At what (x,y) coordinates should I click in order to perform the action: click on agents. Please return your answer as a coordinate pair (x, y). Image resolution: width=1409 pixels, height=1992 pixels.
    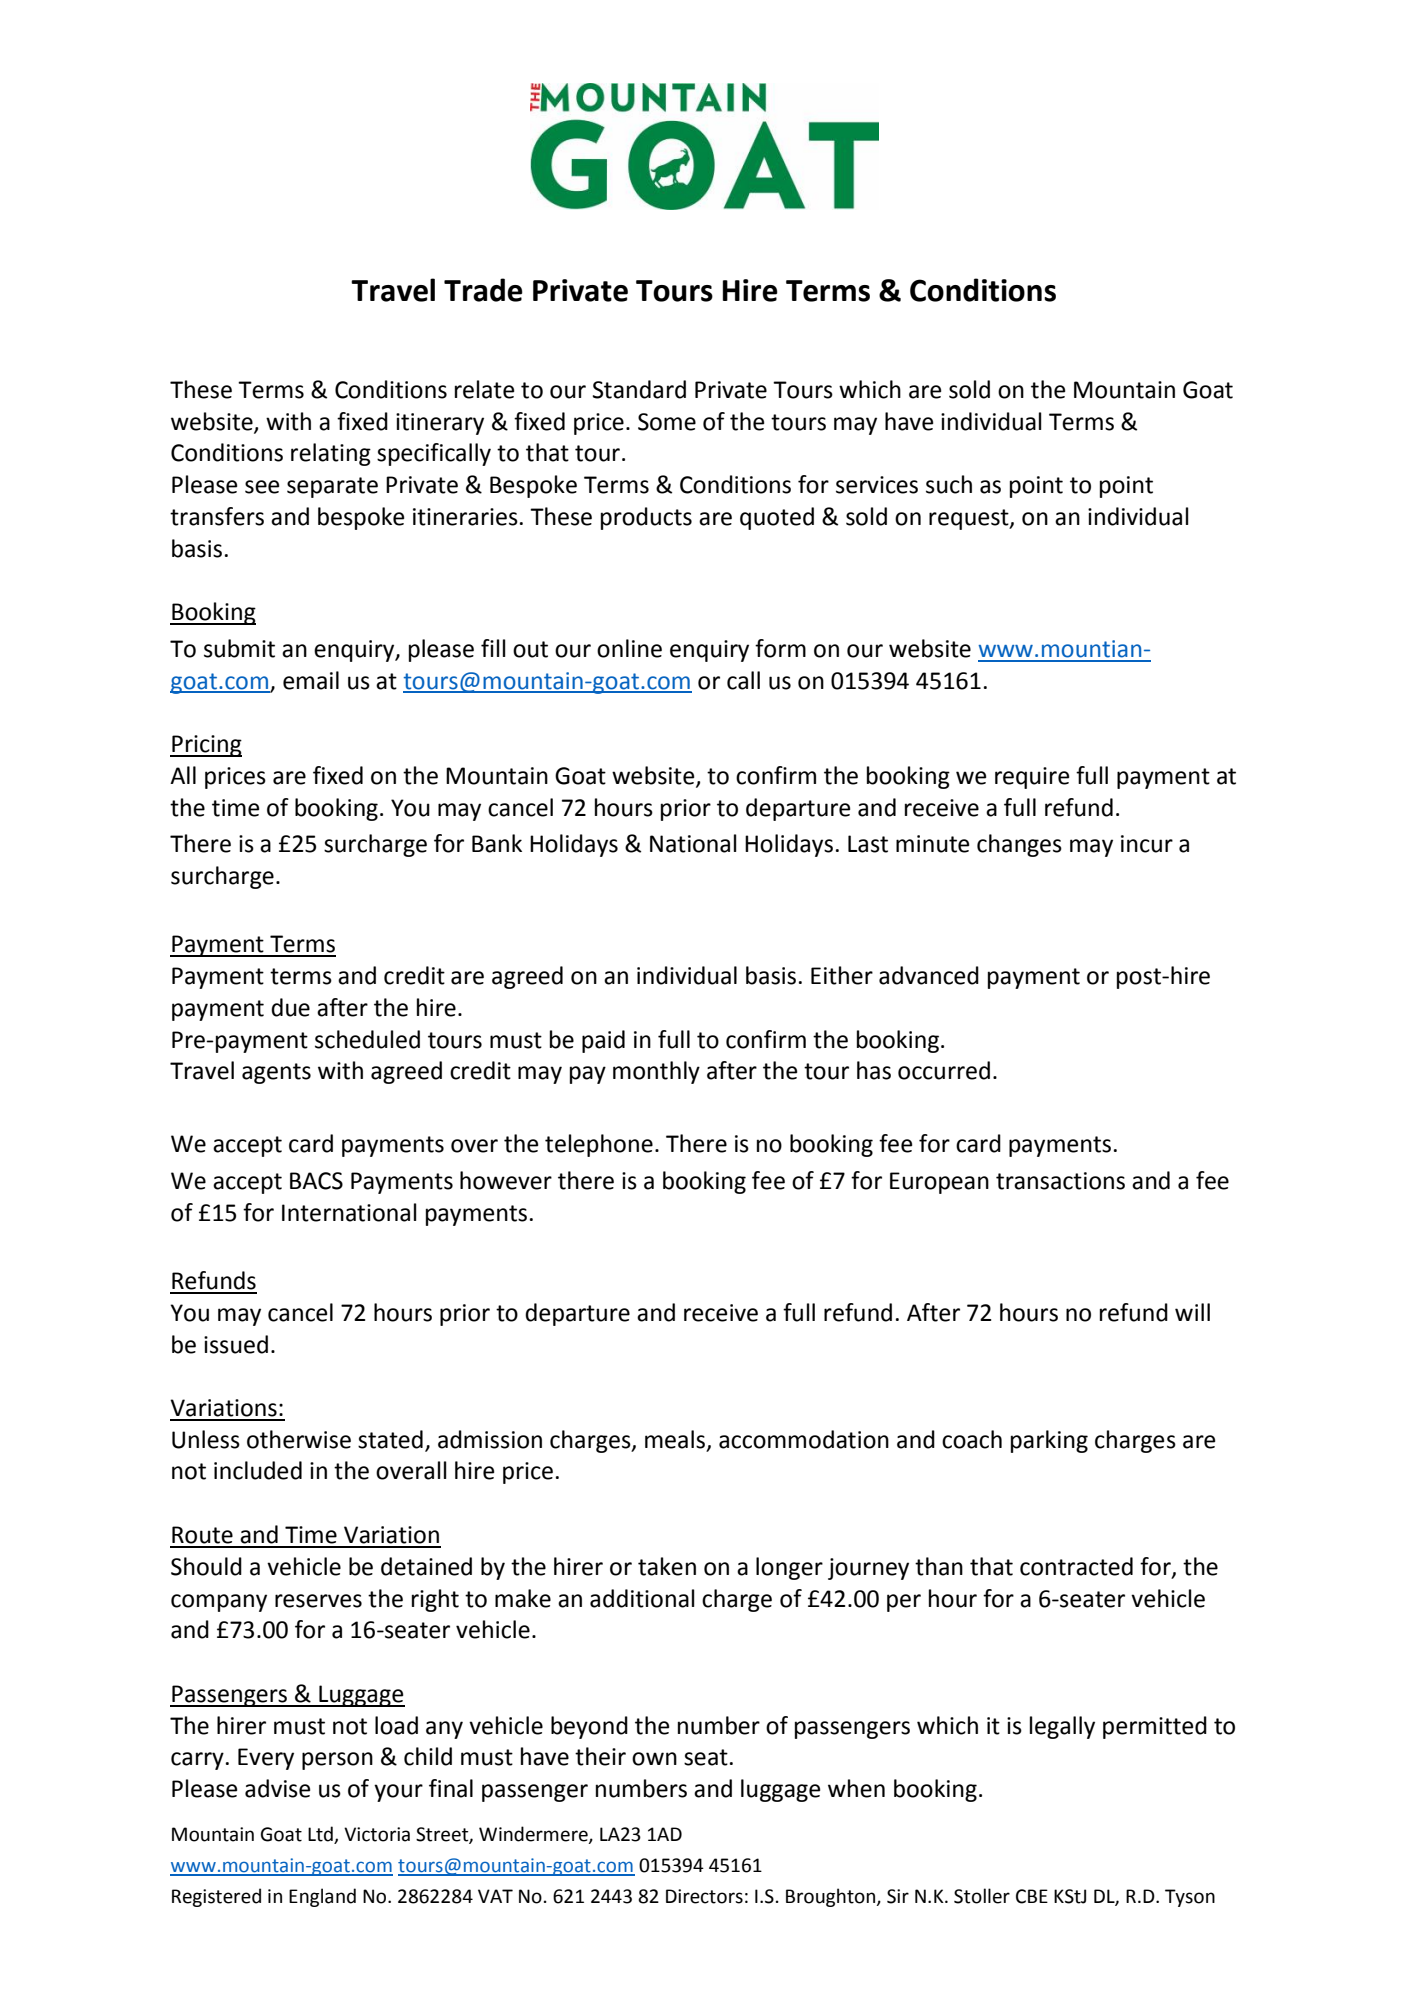
    Looking at the image, I should click on (276, 1073).
